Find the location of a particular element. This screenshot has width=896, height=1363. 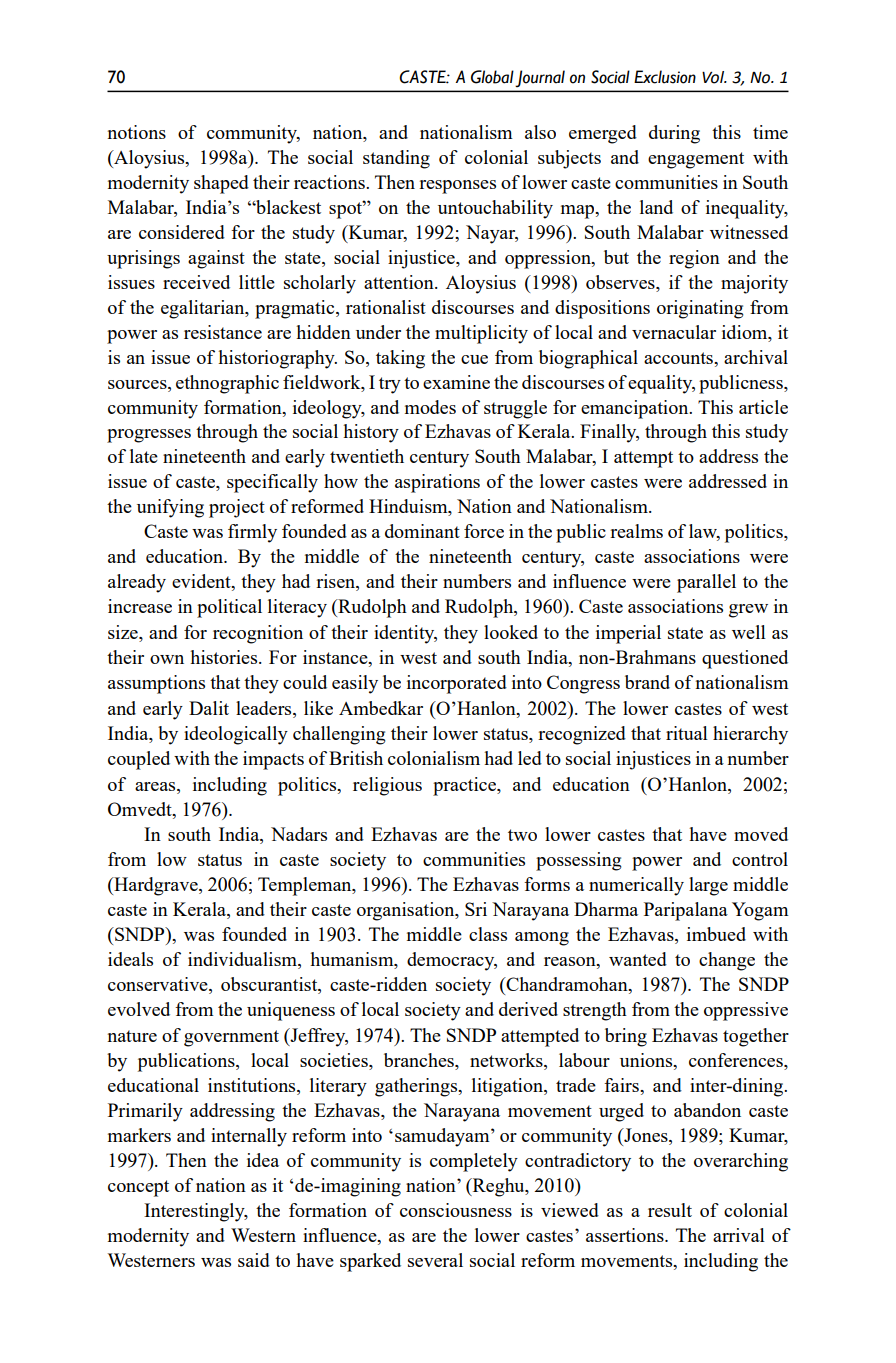

accounts is located at coordinates (679, 358).
